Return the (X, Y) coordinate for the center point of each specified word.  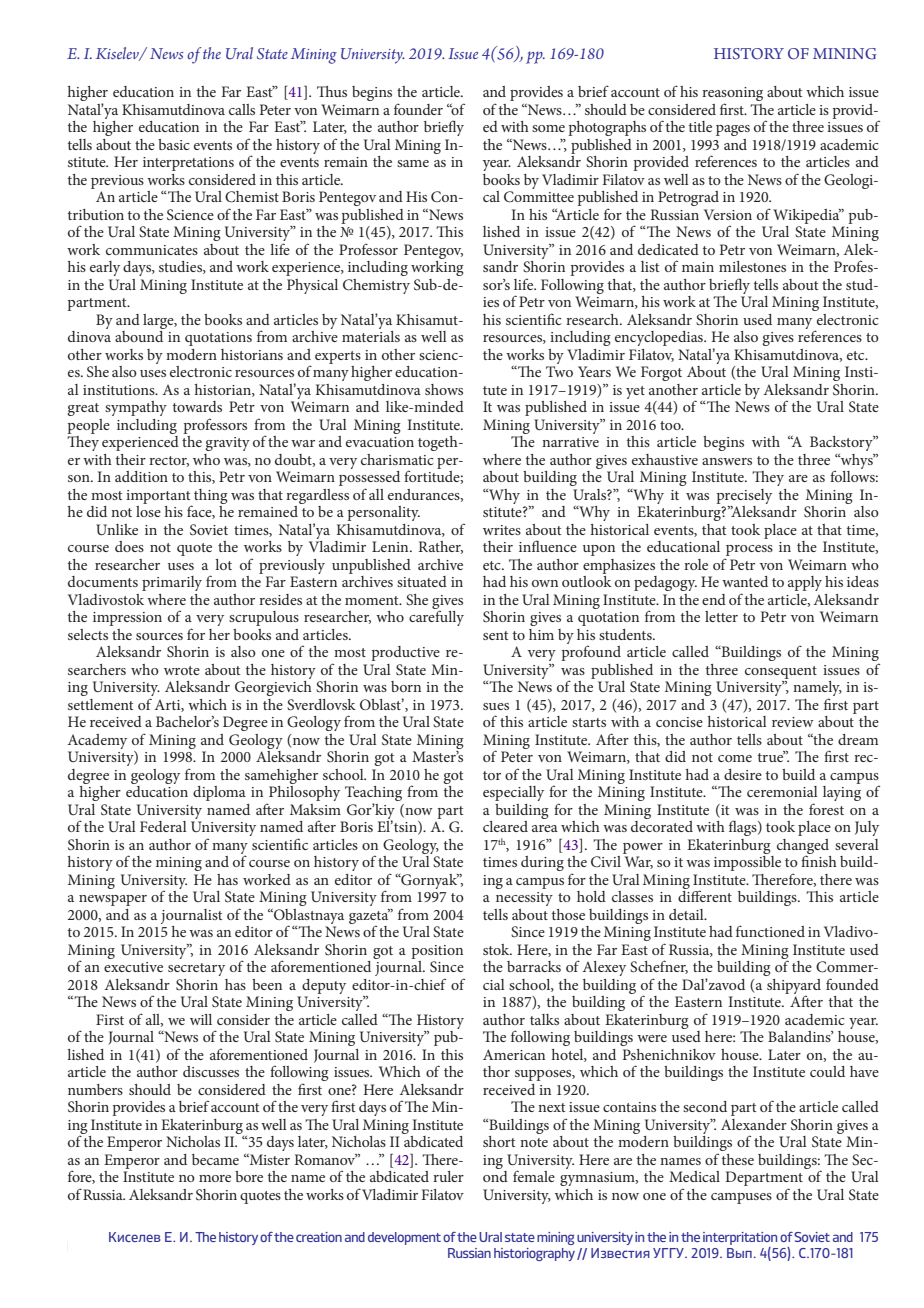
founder (418, 109)
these (738, 1159)
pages (733, 130)
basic (174, 144)
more (215, 1178)
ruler (448, 1176)
